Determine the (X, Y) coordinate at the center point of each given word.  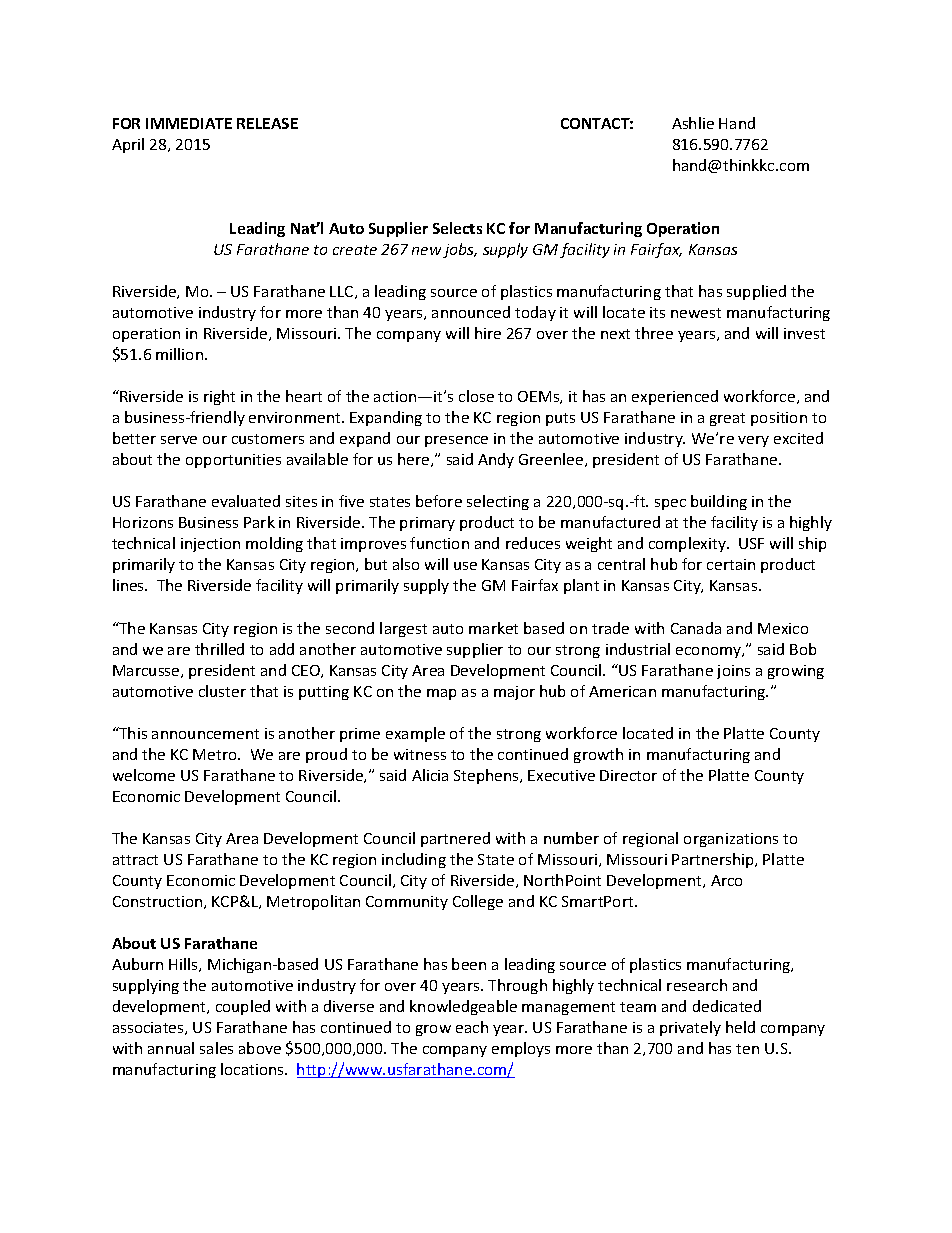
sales (216, 1048)
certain (731, 564)
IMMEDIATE (189, 123)
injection (210, 545)
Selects (457, 228)
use (465, 566)
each (472, 1027)
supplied (756, 292)
